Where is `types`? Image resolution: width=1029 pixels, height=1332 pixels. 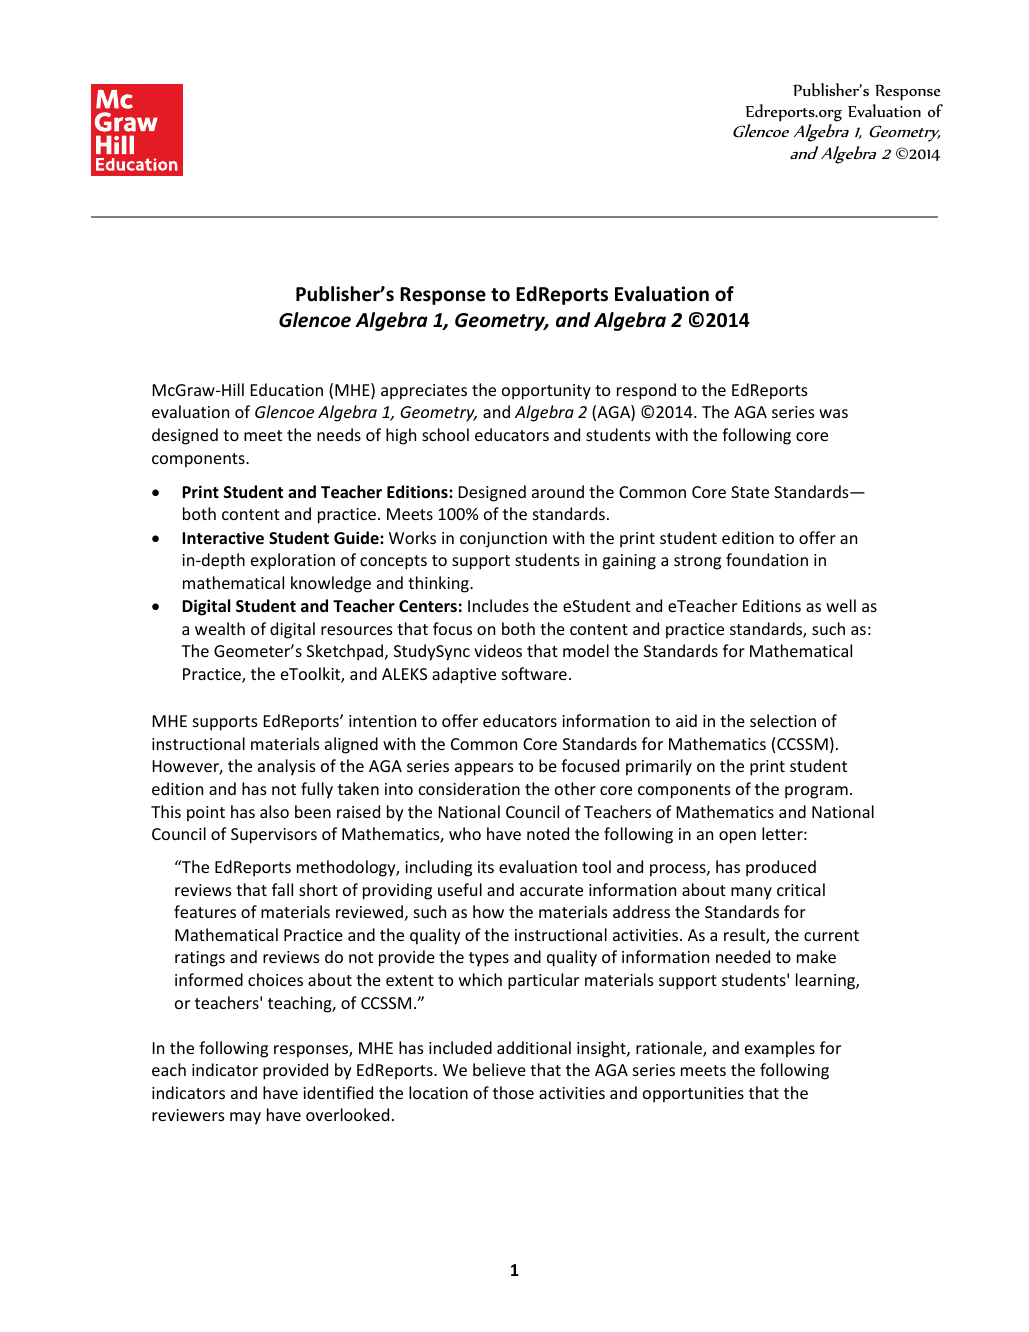 types is located at coordinates (489, 959).
